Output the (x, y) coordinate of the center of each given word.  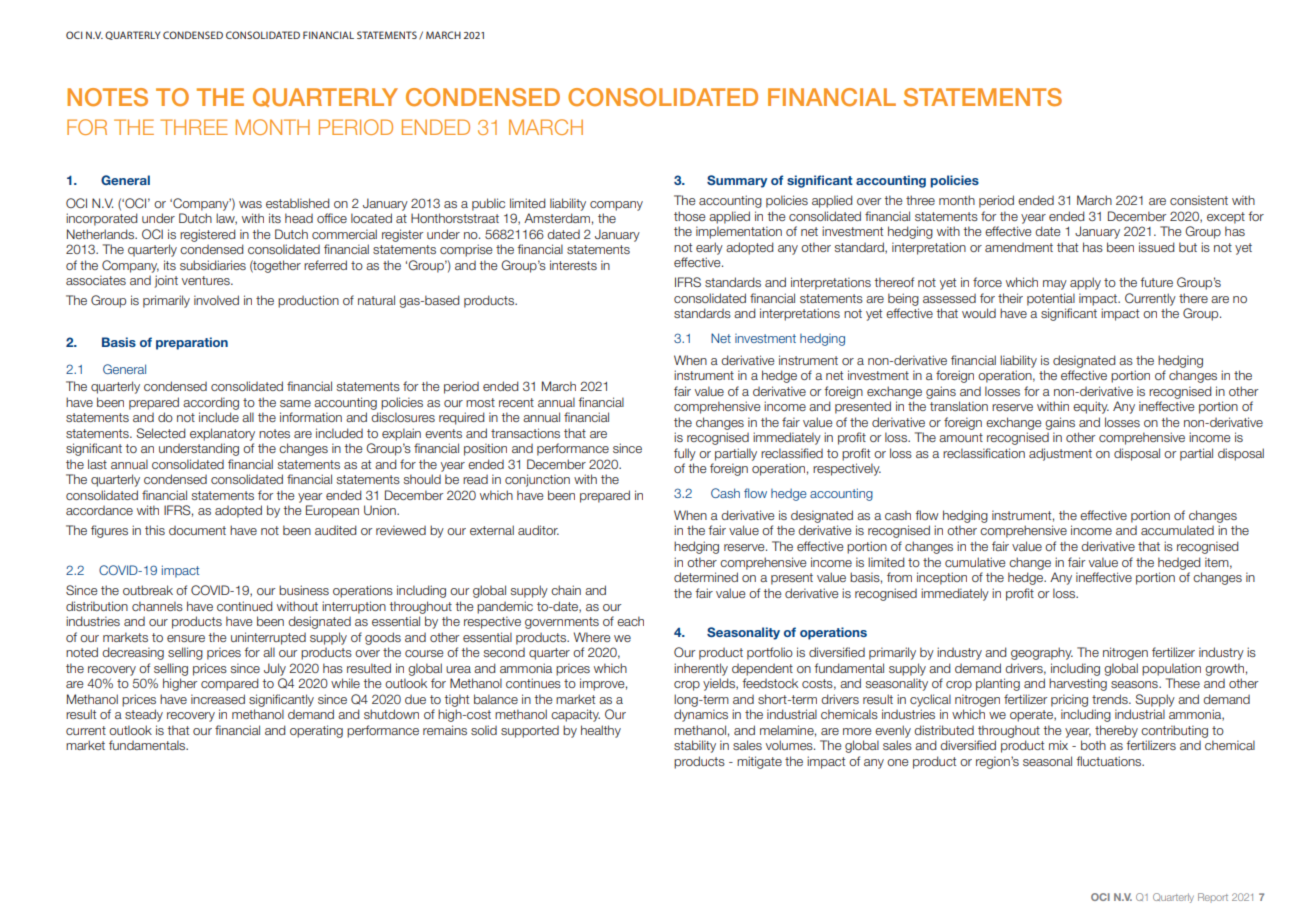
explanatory (222, 434)
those (690, 216)
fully (685, 454)
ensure (186, 638)
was (250, 204)
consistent (1199, 200)
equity (1091, 407)
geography (1042, 653)
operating (316, 731)
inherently (701, 669)
